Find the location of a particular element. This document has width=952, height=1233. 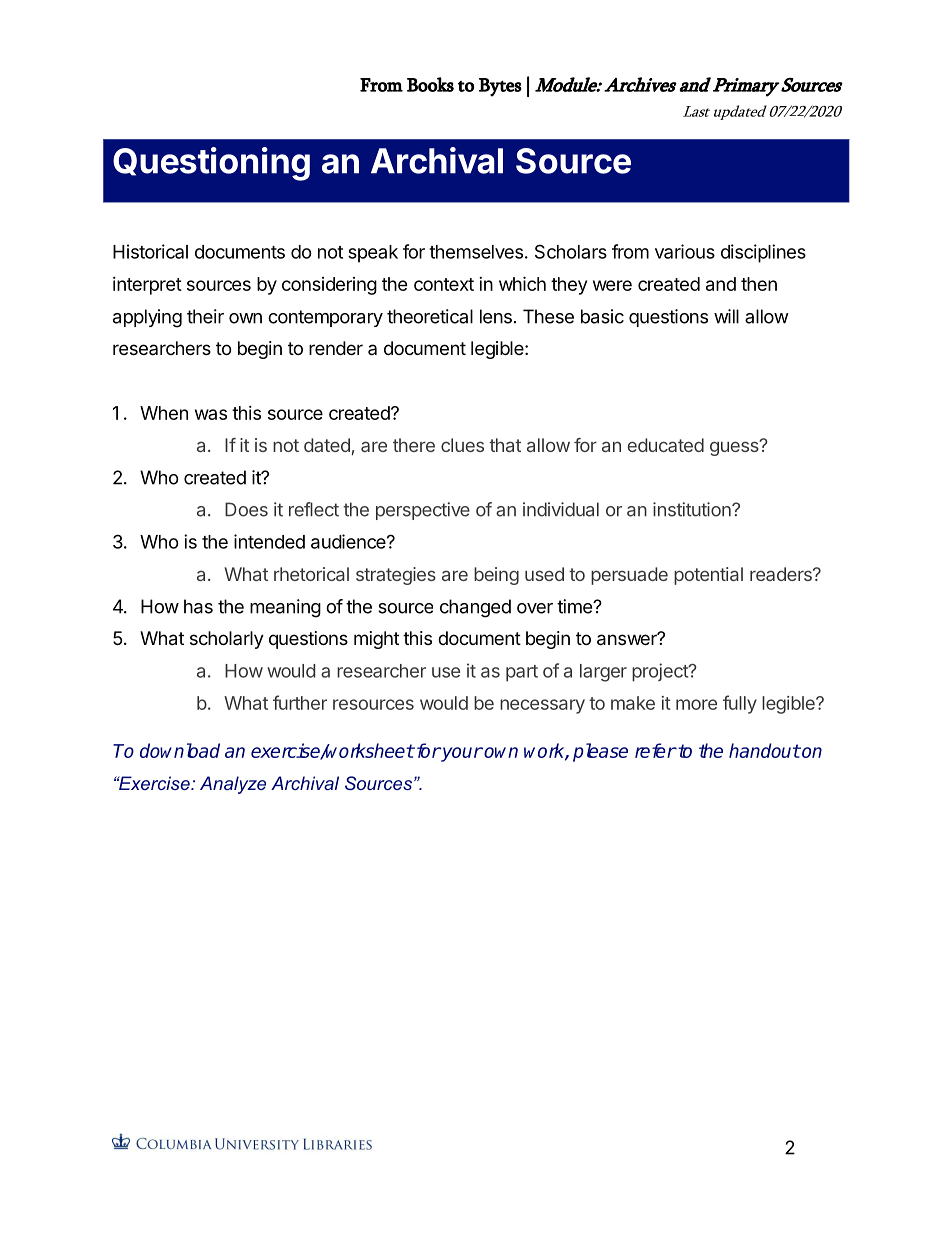

potential is located at coordinates (708, 576).
